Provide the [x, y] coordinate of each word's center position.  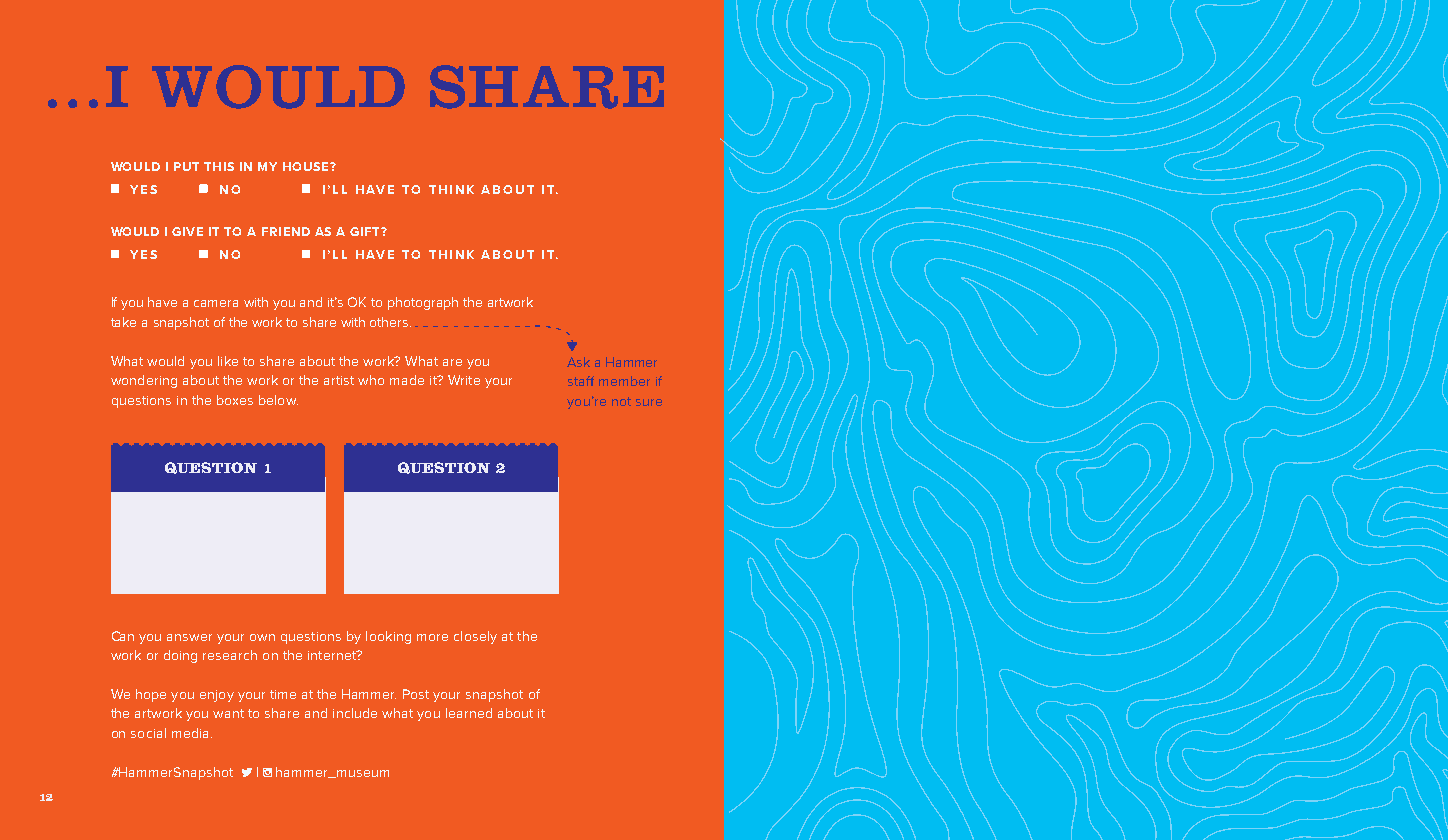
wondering [144, 381]
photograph [423, 303]
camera [216, 303]
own [262, 637]
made [407, 380]
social [148, 733]
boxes [235, 400]
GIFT [366, 231]
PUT [186, 166]
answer [189, 637]
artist [339, 380]
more [432, 637]
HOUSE [307, 166]
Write [464, 380]
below [278, 400]
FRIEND [286, 231]
